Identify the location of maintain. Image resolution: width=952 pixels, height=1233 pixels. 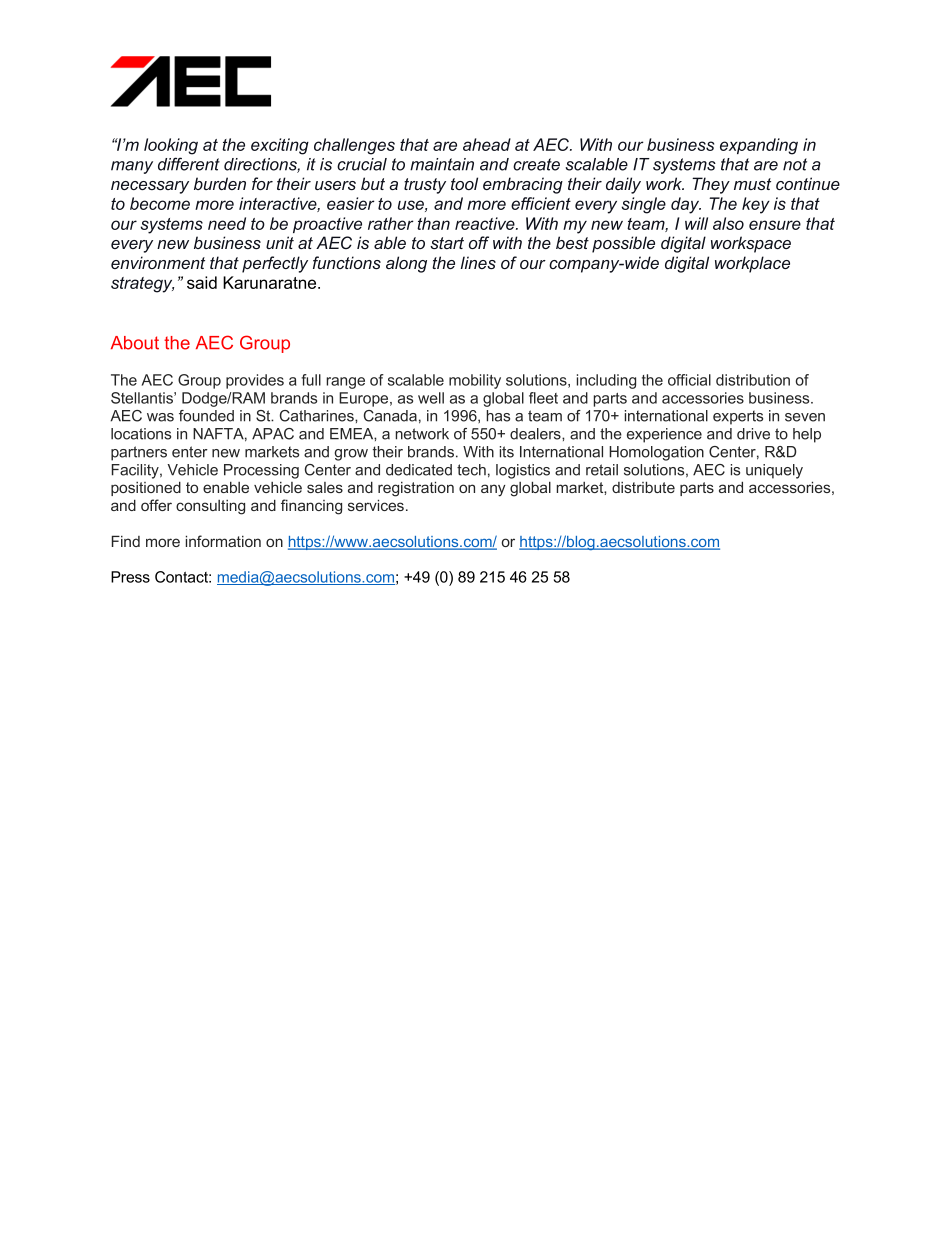
(442, 164).
